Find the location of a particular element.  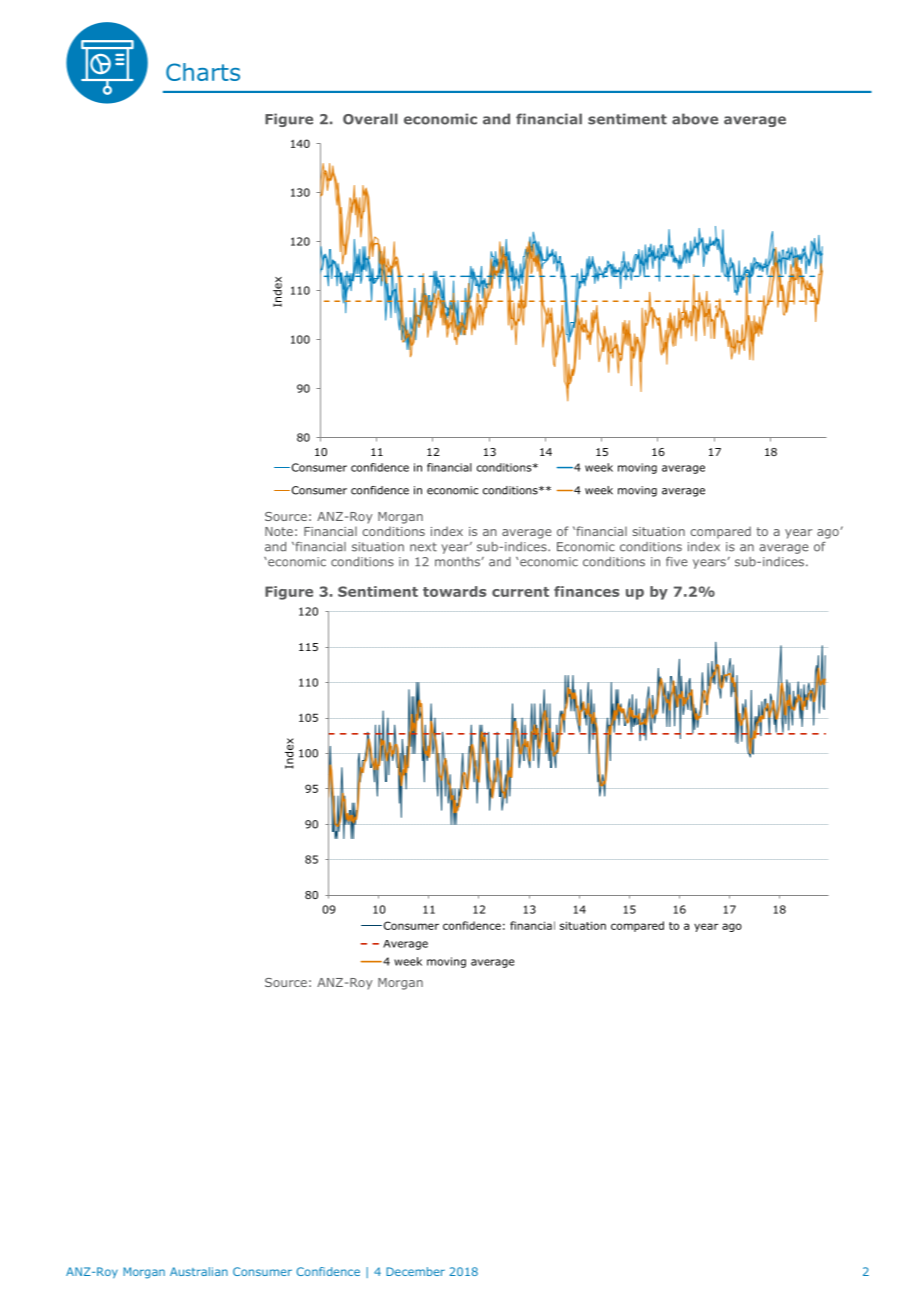

finances is located at coordinates (586, 591).
